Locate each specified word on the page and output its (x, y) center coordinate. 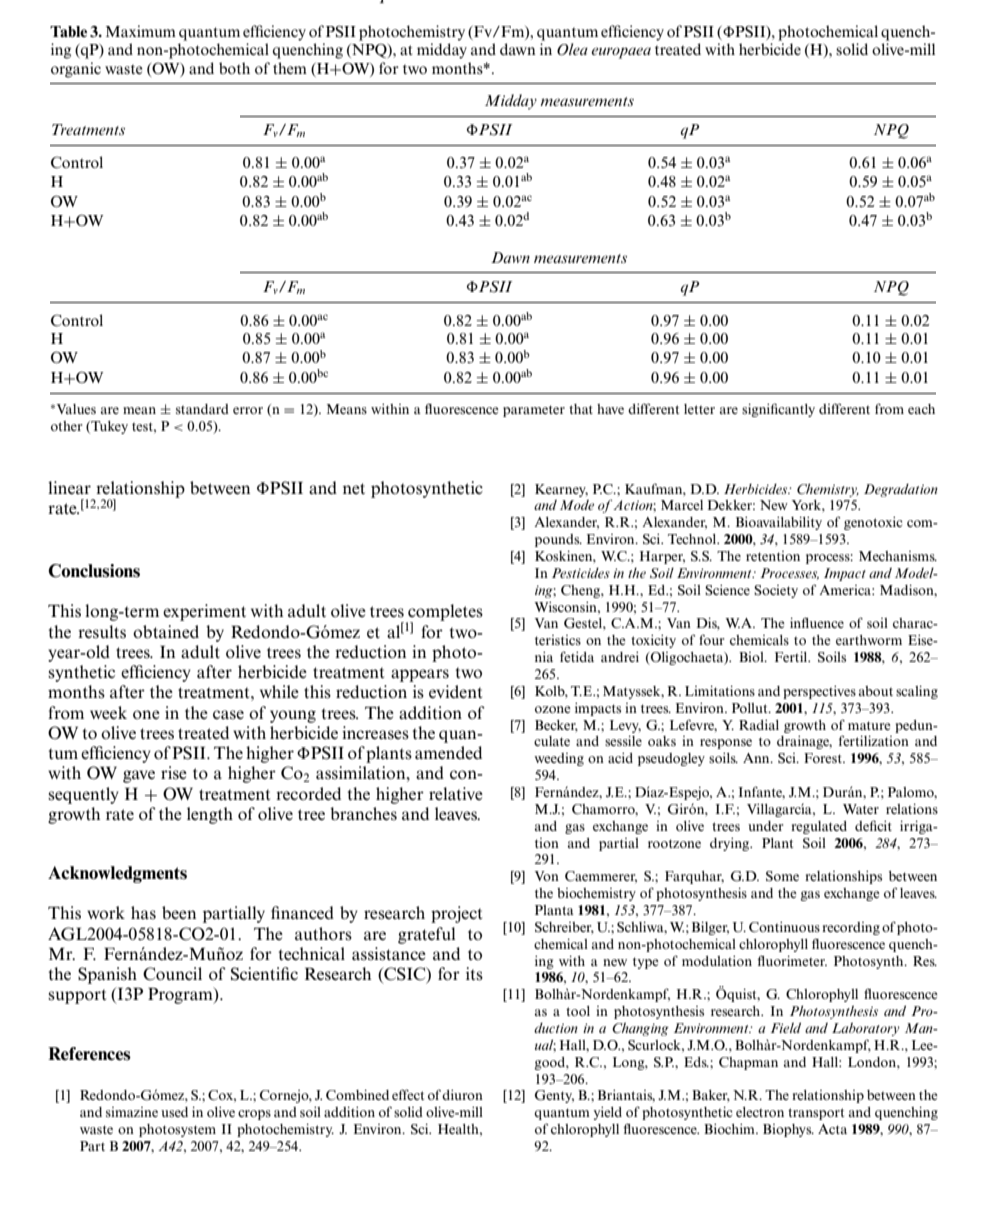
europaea (621, 53)
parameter (534, 411)
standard (202, 409)
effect (408, 1094)
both (234, 68)
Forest (824, 758)
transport (816, 1114)
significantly (778, 410)
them (290, 68)
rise (174, 773)
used (174, 1112)
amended (448, 753)
